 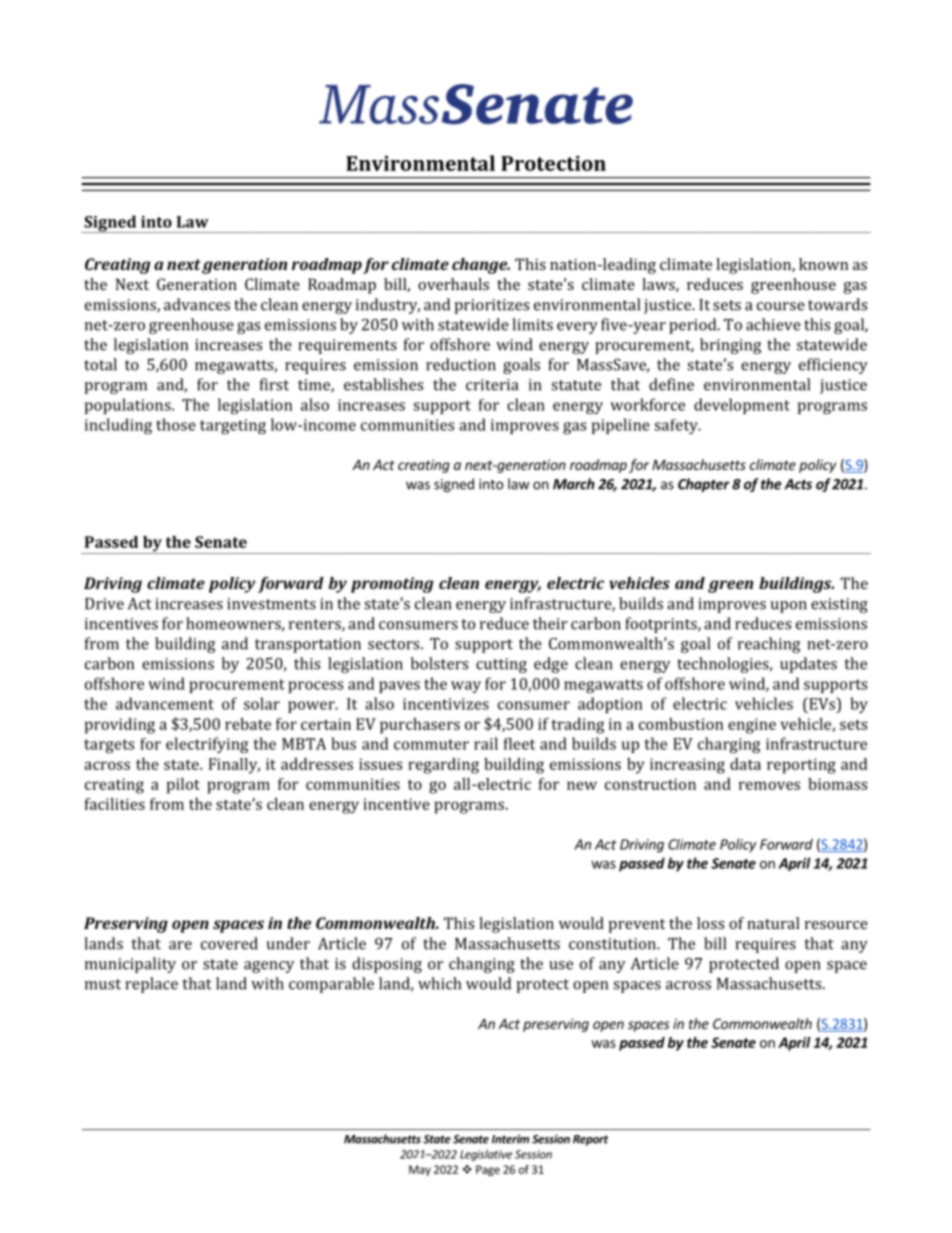 I want to click on Chapter, so click(x=704, y=485).
